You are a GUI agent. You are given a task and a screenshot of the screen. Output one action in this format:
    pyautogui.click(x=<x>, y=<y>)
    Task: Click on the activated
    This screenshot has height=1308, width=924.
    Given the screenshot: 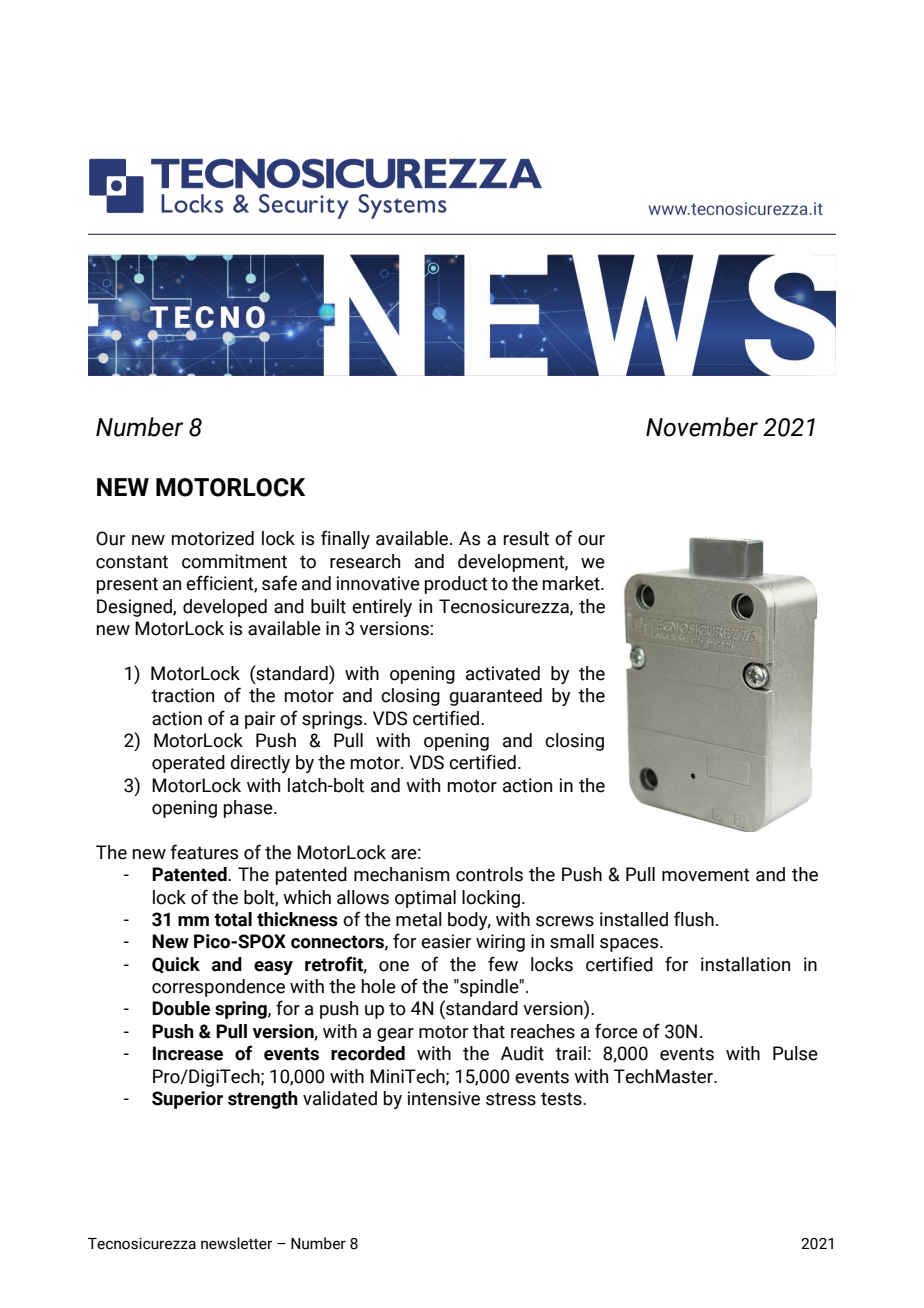 What is the action you would take?
    pyautogui.click(x=503, y=673)
